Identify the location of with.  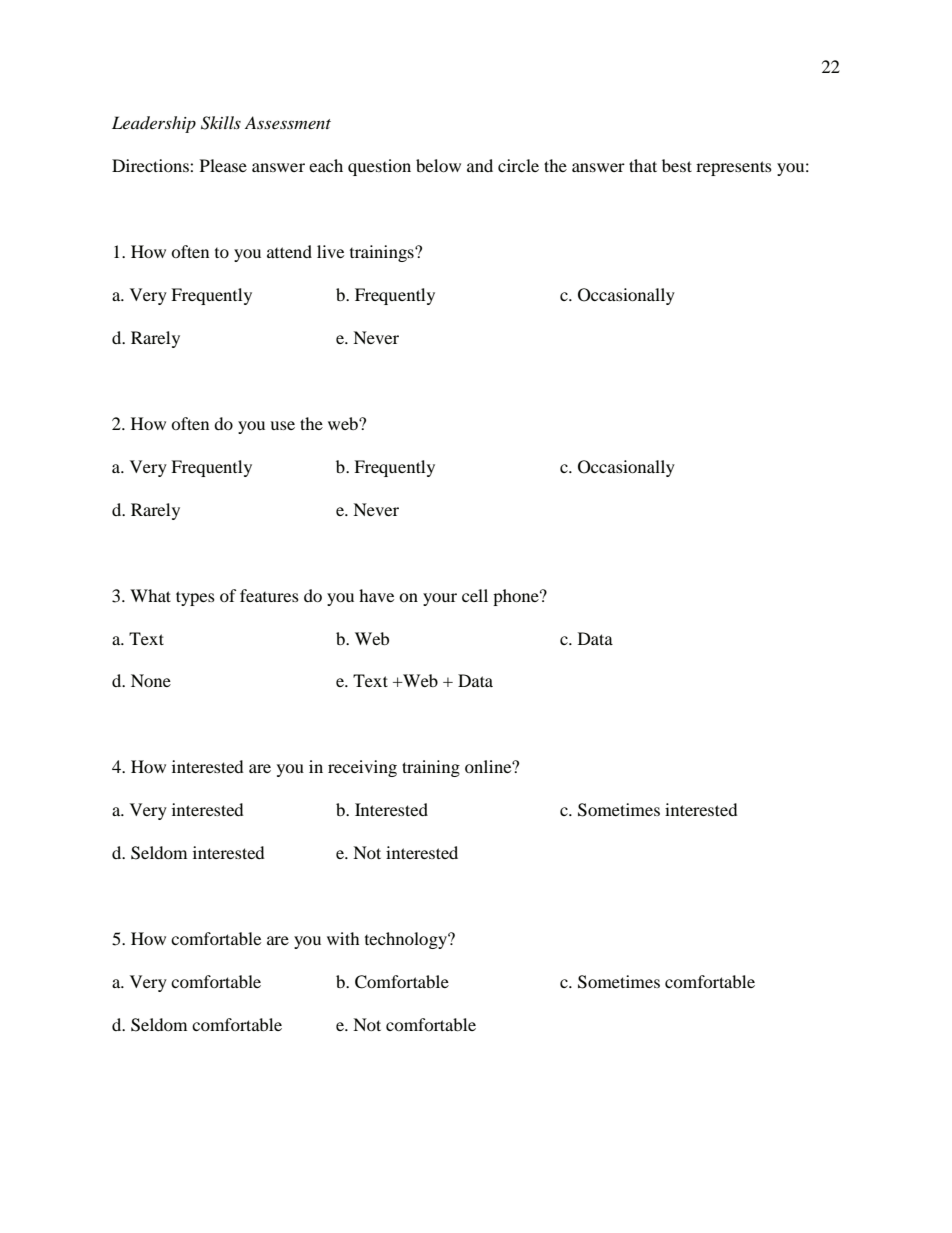
(343, 938).
